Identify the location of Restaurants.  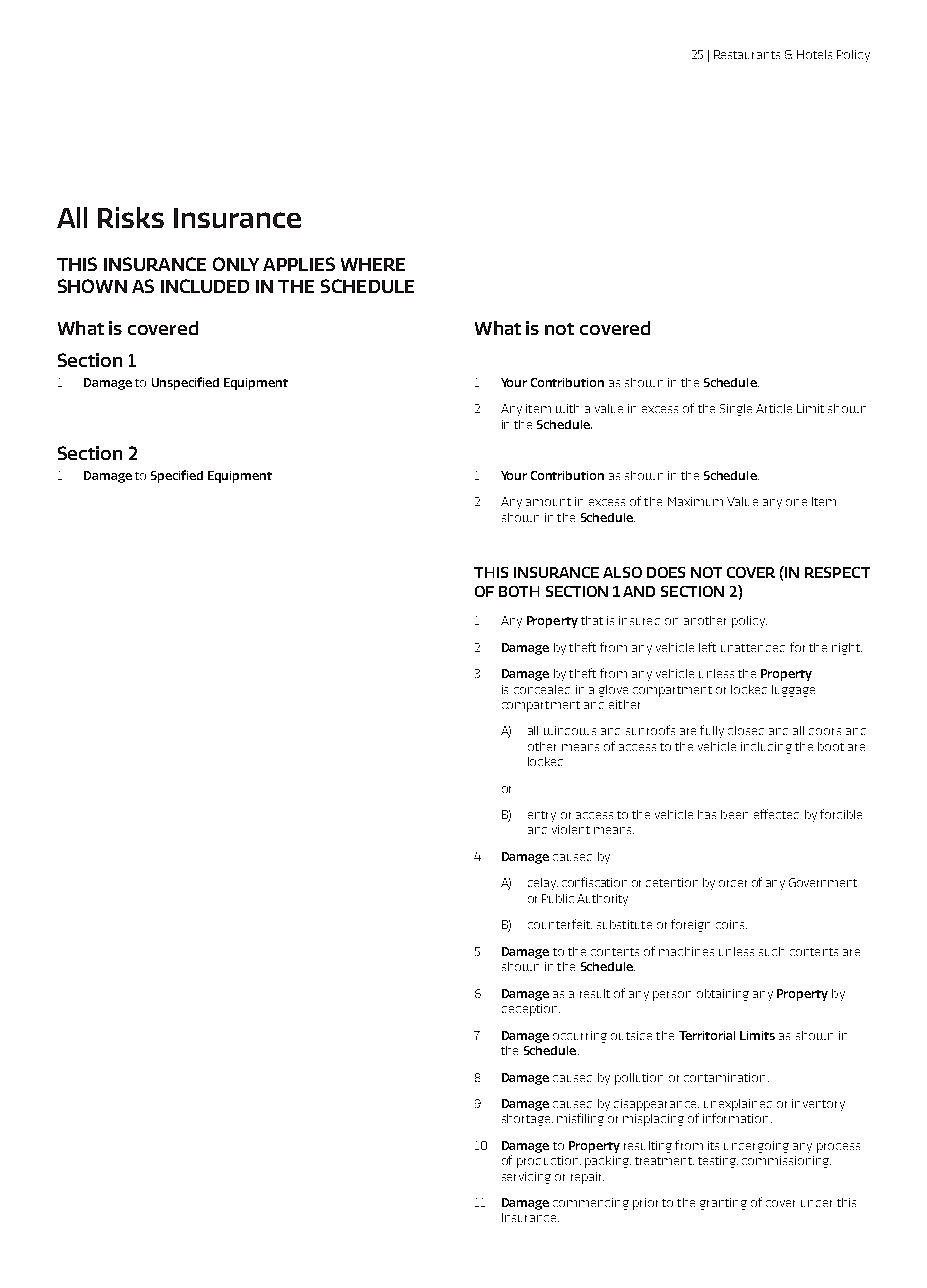
(747, 54).
